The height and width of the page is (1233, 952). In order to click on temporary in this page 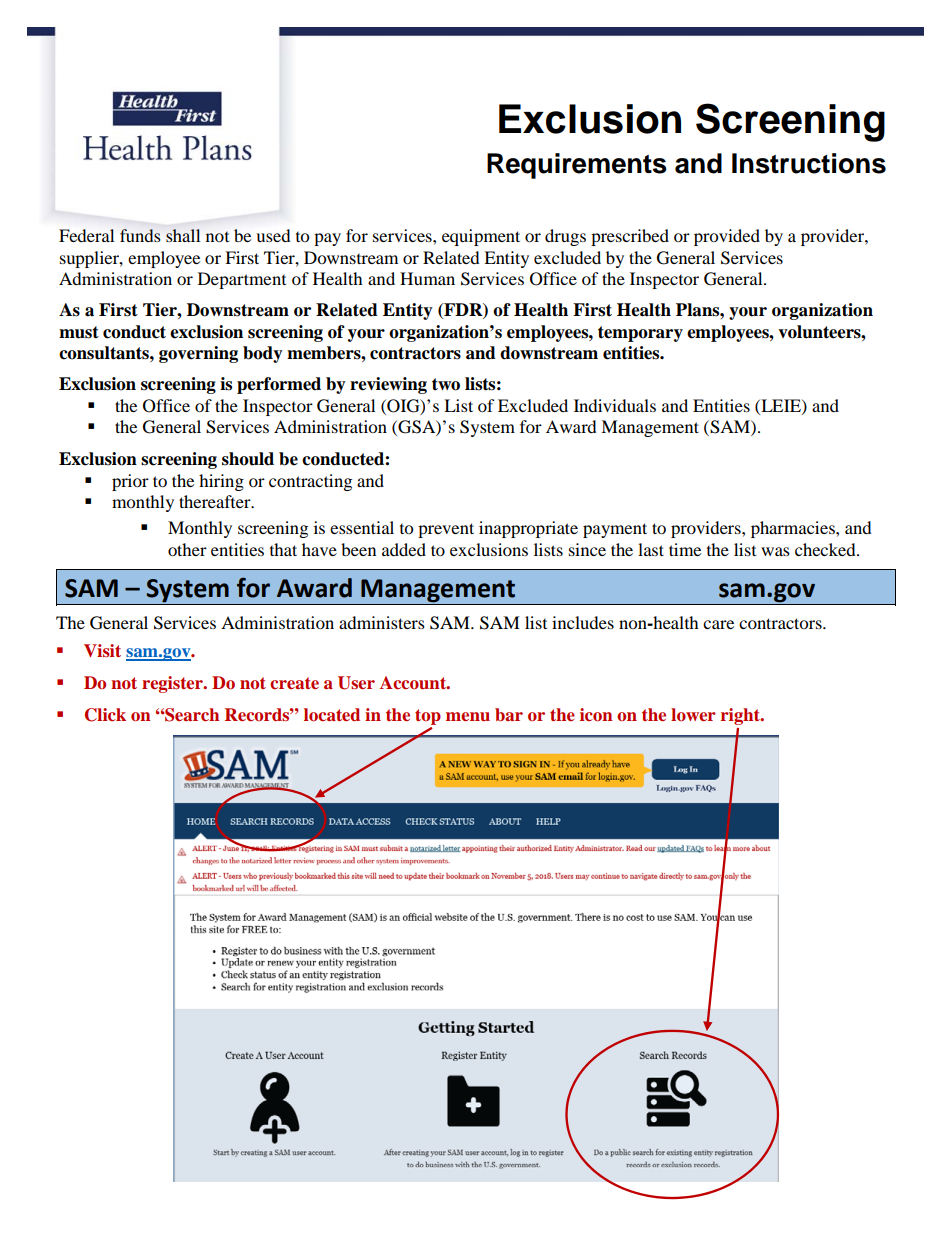, I will do `click(640, 334)`.
